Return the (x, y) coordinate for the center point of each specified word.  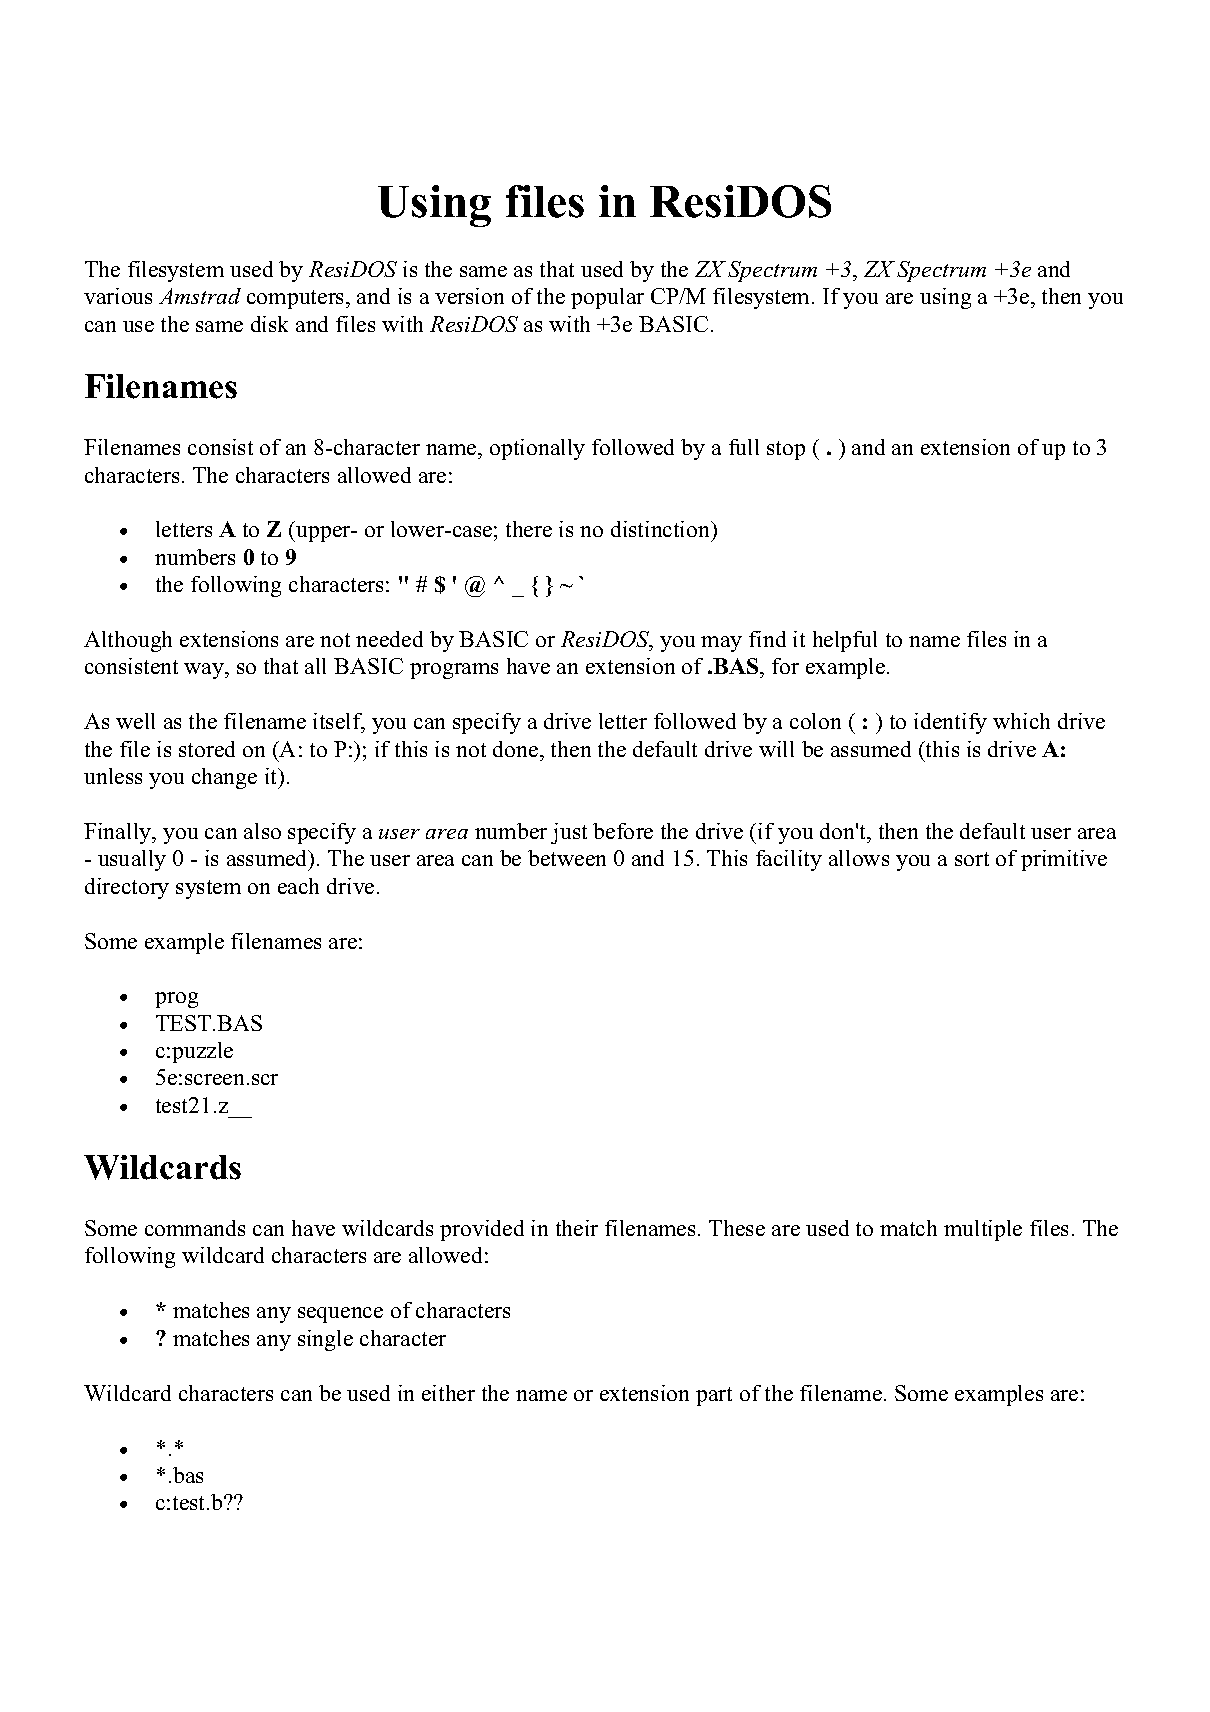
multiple (983, 1230)
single (325, 1340)
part (714, 1396)
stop (786, 450)
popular (607, 298)
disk (269, 324)
